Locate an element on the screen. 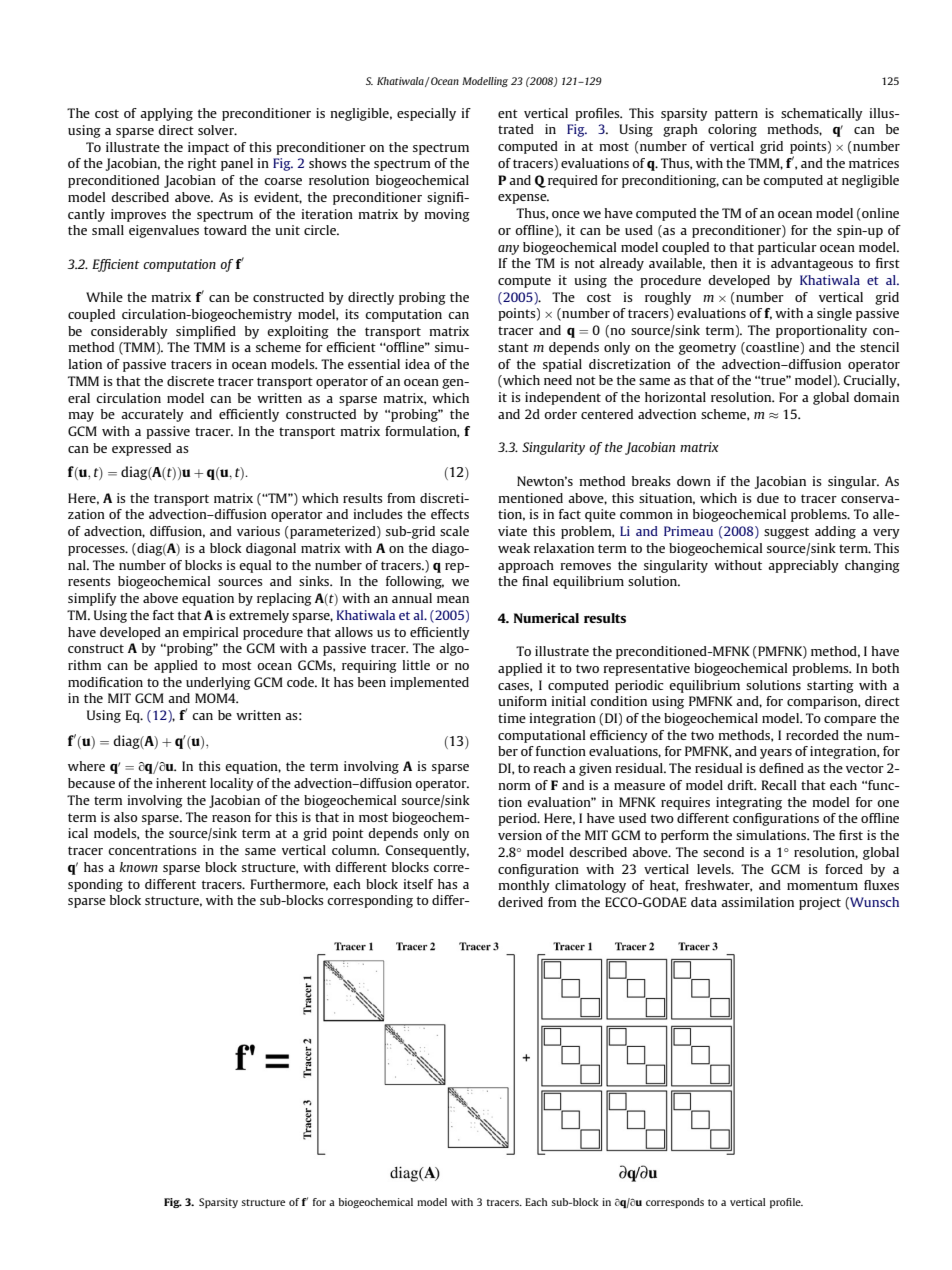 The height and width of the screenshot is (1270, 952). domain is located at coordinates (876, 397).
